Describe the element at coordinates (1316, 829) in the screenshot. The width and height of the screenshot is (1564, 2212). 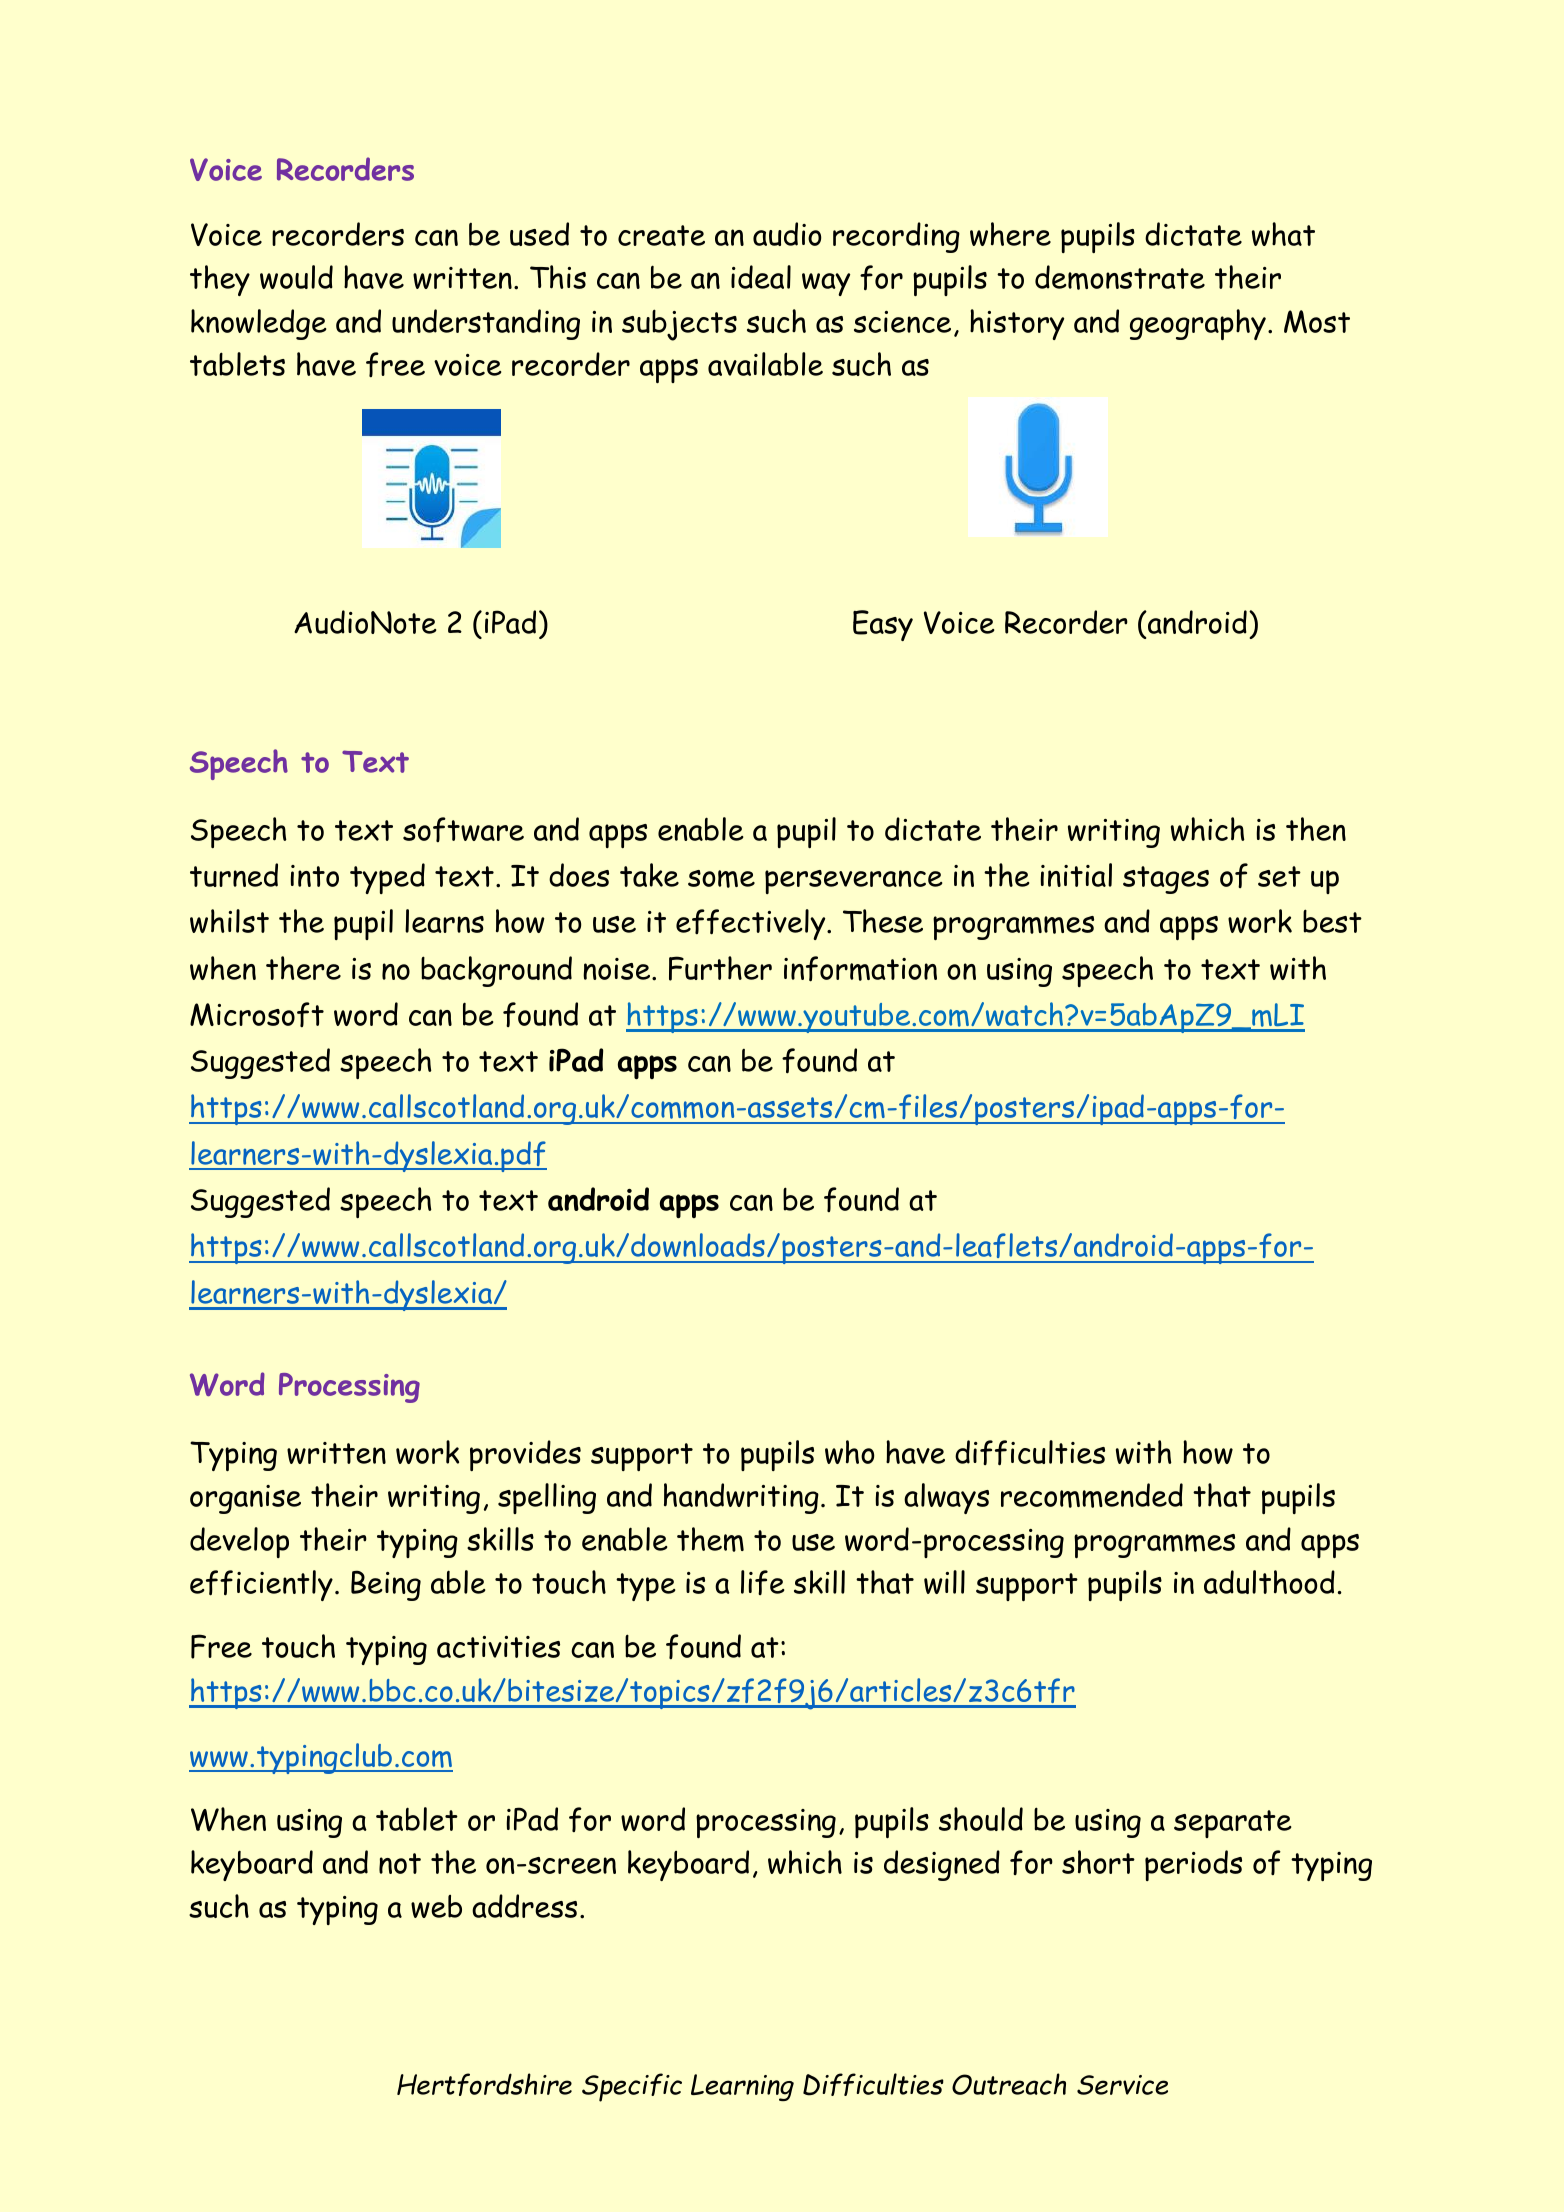
I see `then` at that location.
